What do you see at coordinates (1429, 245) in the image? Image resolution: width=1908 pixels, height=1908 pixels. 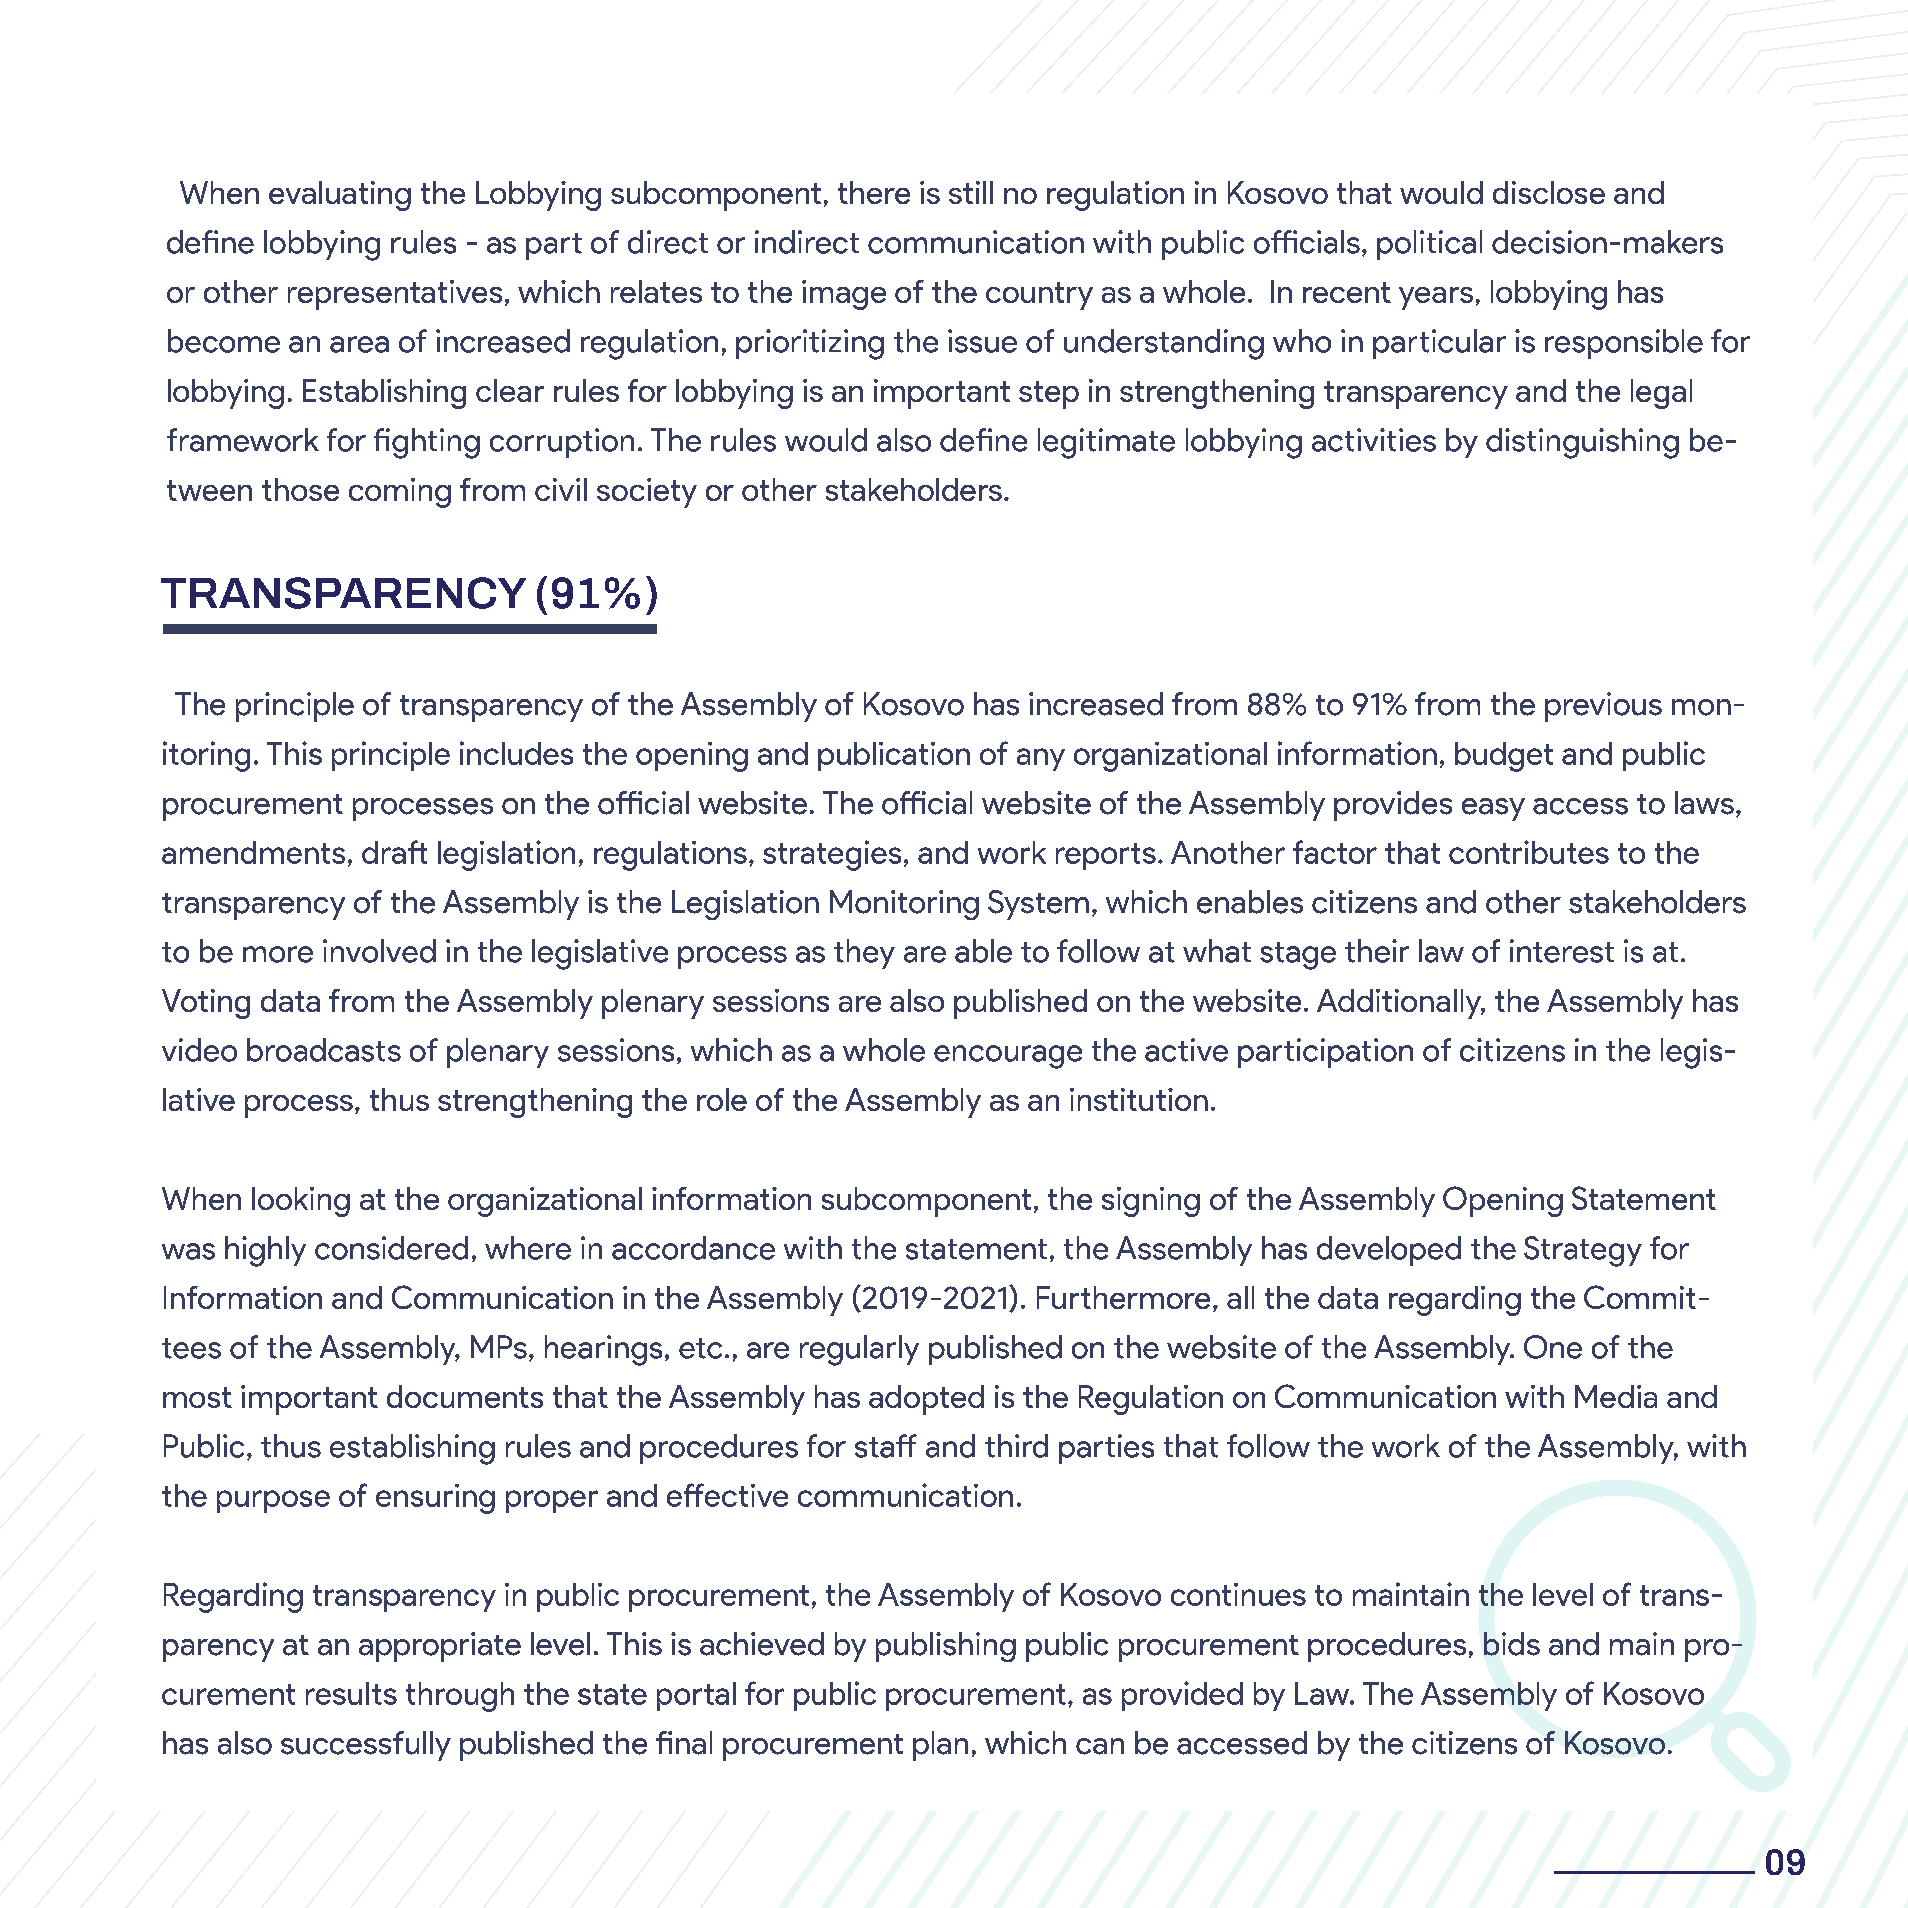 I see `political` at bounding box center [1429, 245].
